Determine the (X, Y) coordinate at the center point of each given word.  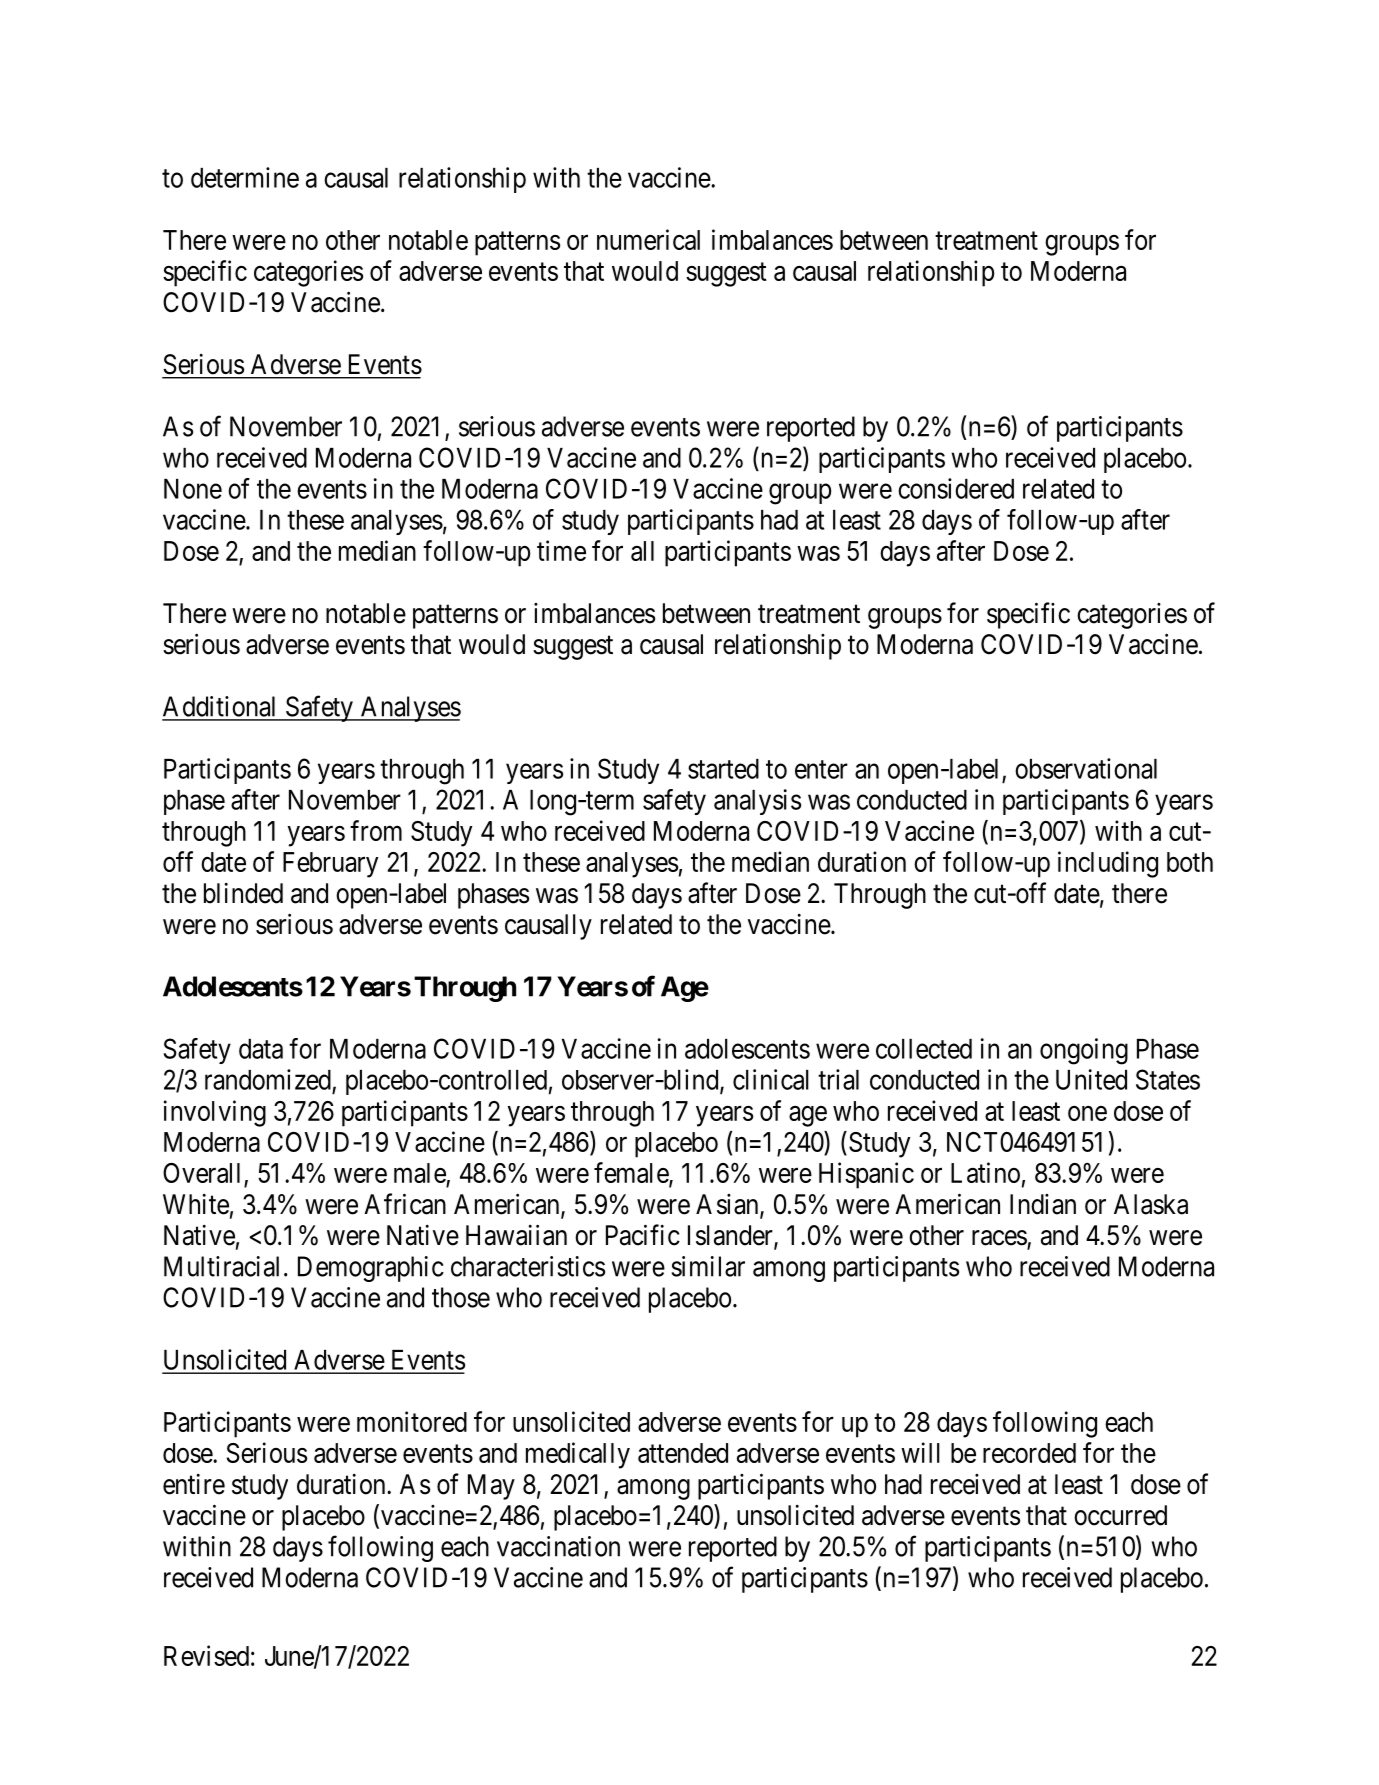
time (561, 550)
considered (956, 488)
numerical (648, 239)
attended (683, 1453)
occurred (1120, 1515)
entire (194, 1484)
